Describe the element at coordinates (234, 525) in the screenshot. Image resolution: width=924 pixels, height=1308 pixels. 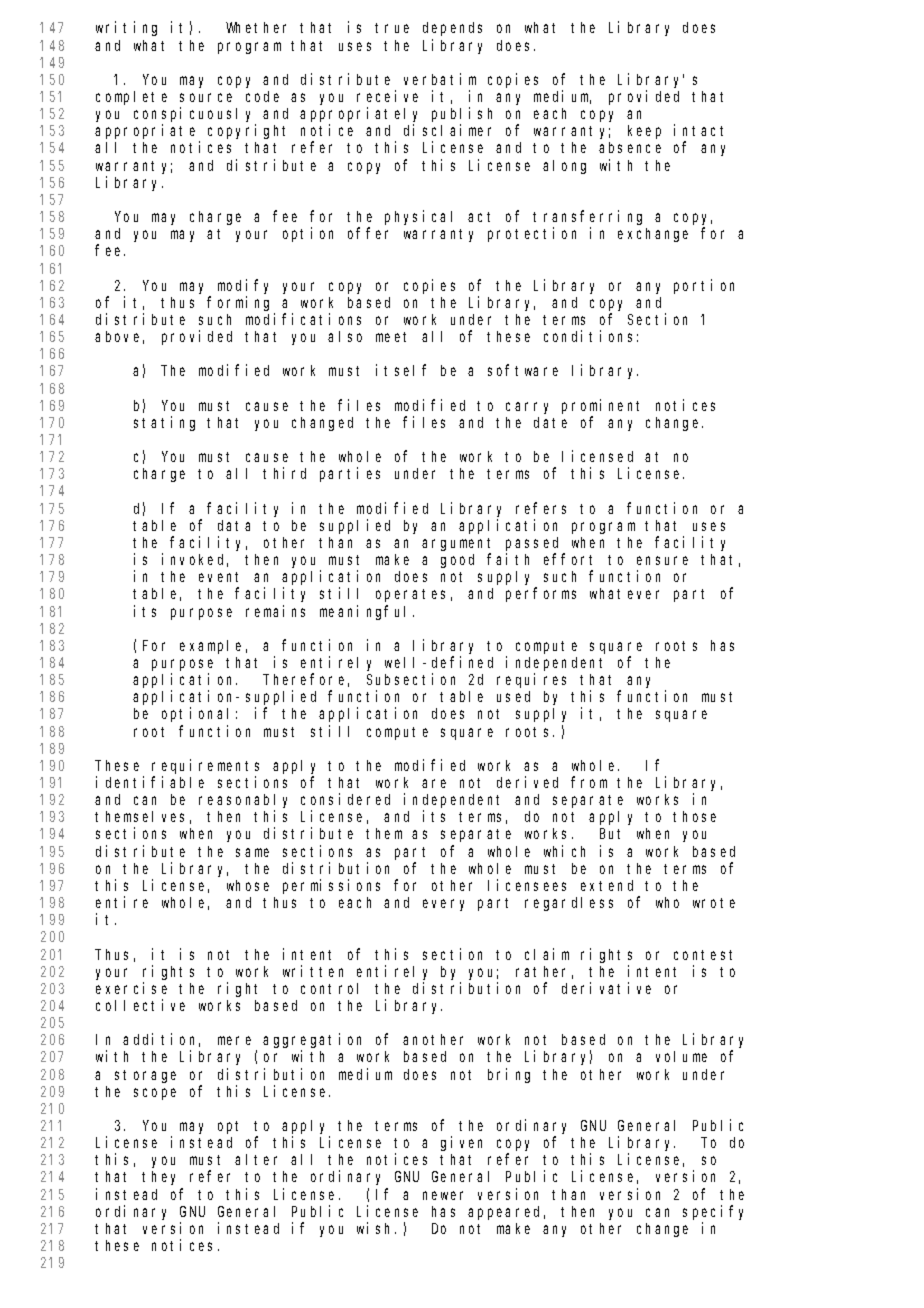
I see `data` at that location.
